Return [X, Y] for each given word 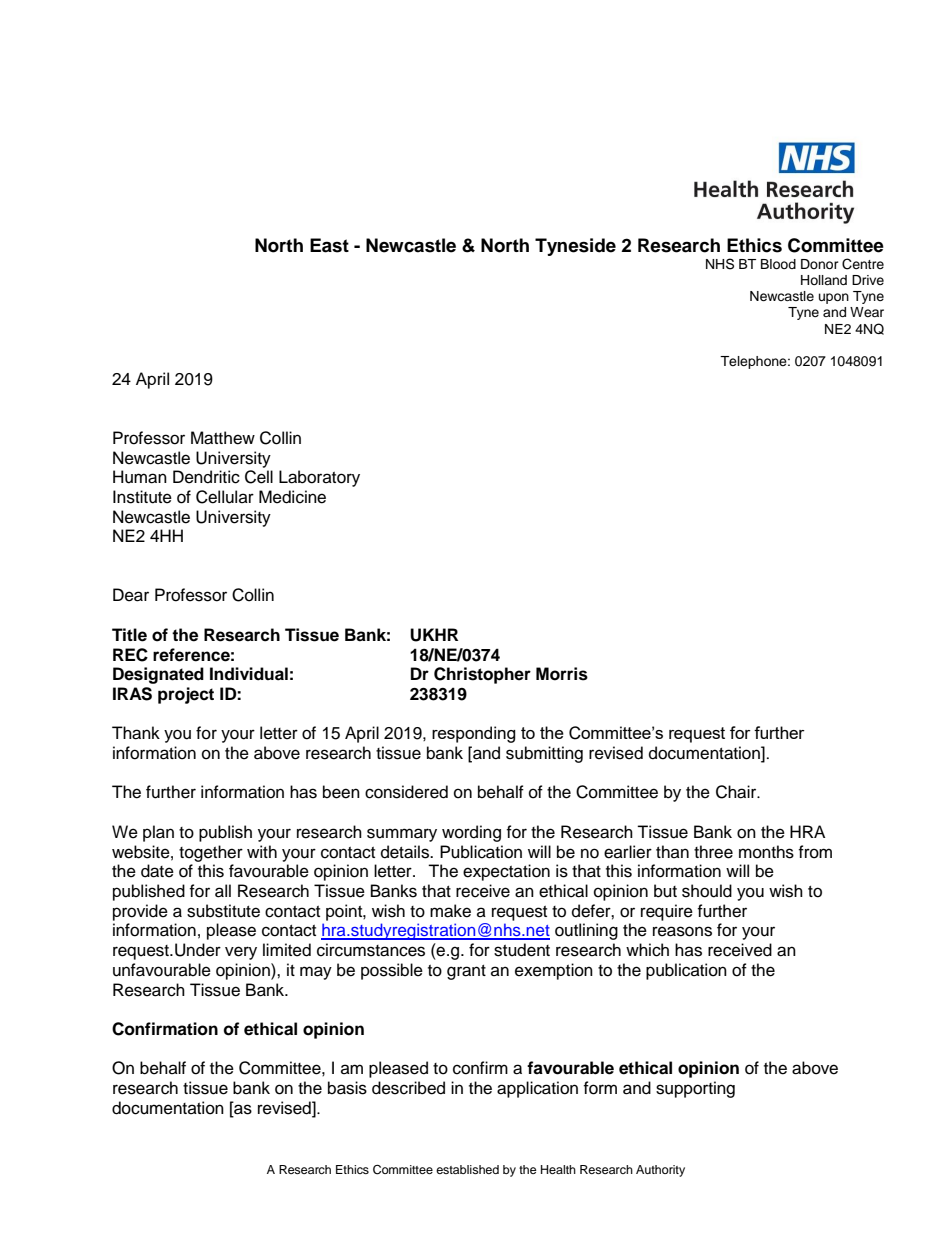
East [329, 245]
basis [347, 1088]
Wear [867, 312]
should [707, 891]
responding [474, 734]
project [186, 695]
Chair [737, 792]
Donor [820, 264]
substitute [223, 911]
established [467, 1169]
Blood [778, 264]
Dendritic [206, 477]
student [522, 950]
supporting [695, 1089]
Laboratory [319, 478]
